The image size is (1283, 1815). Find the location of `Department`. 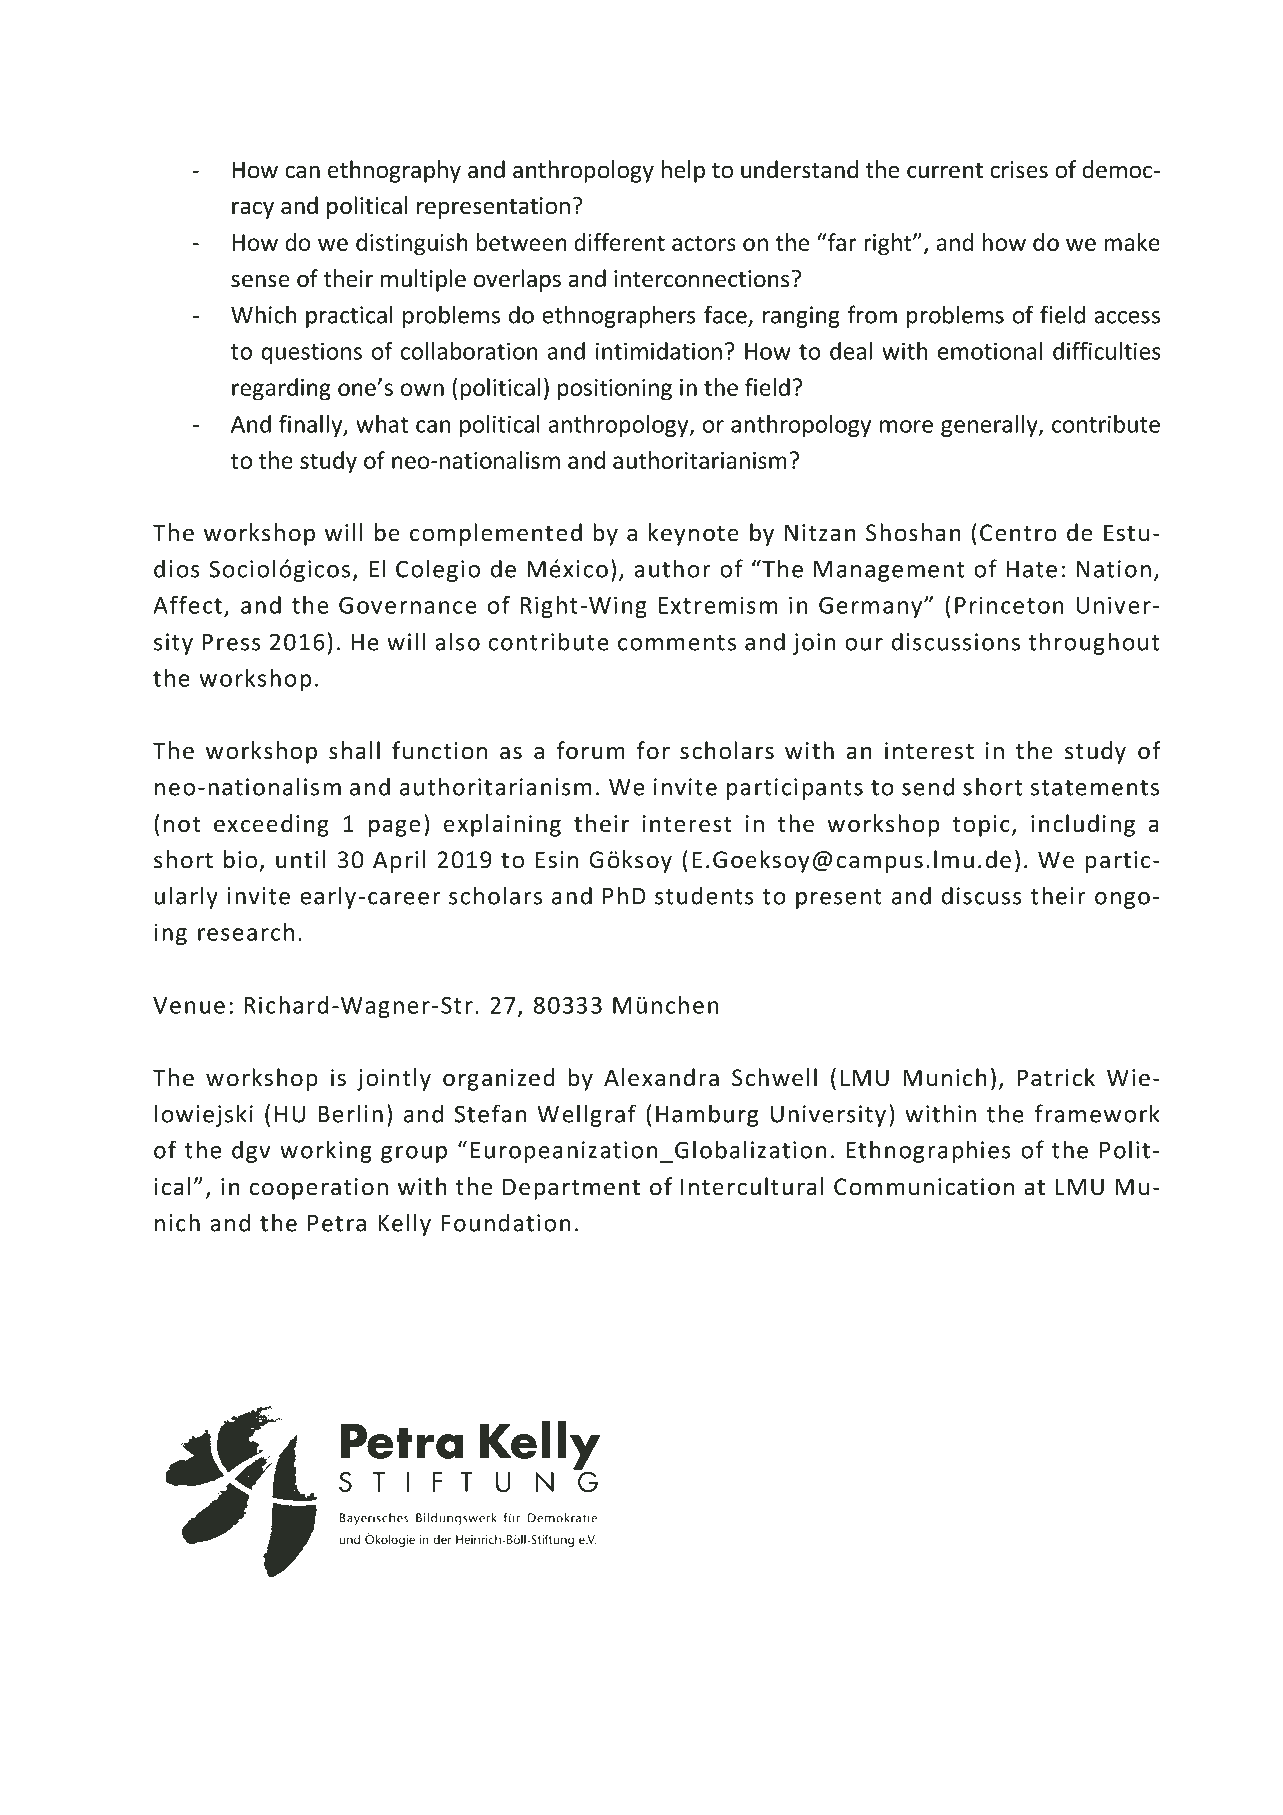

Department is located at coordinates (571, 1189).
